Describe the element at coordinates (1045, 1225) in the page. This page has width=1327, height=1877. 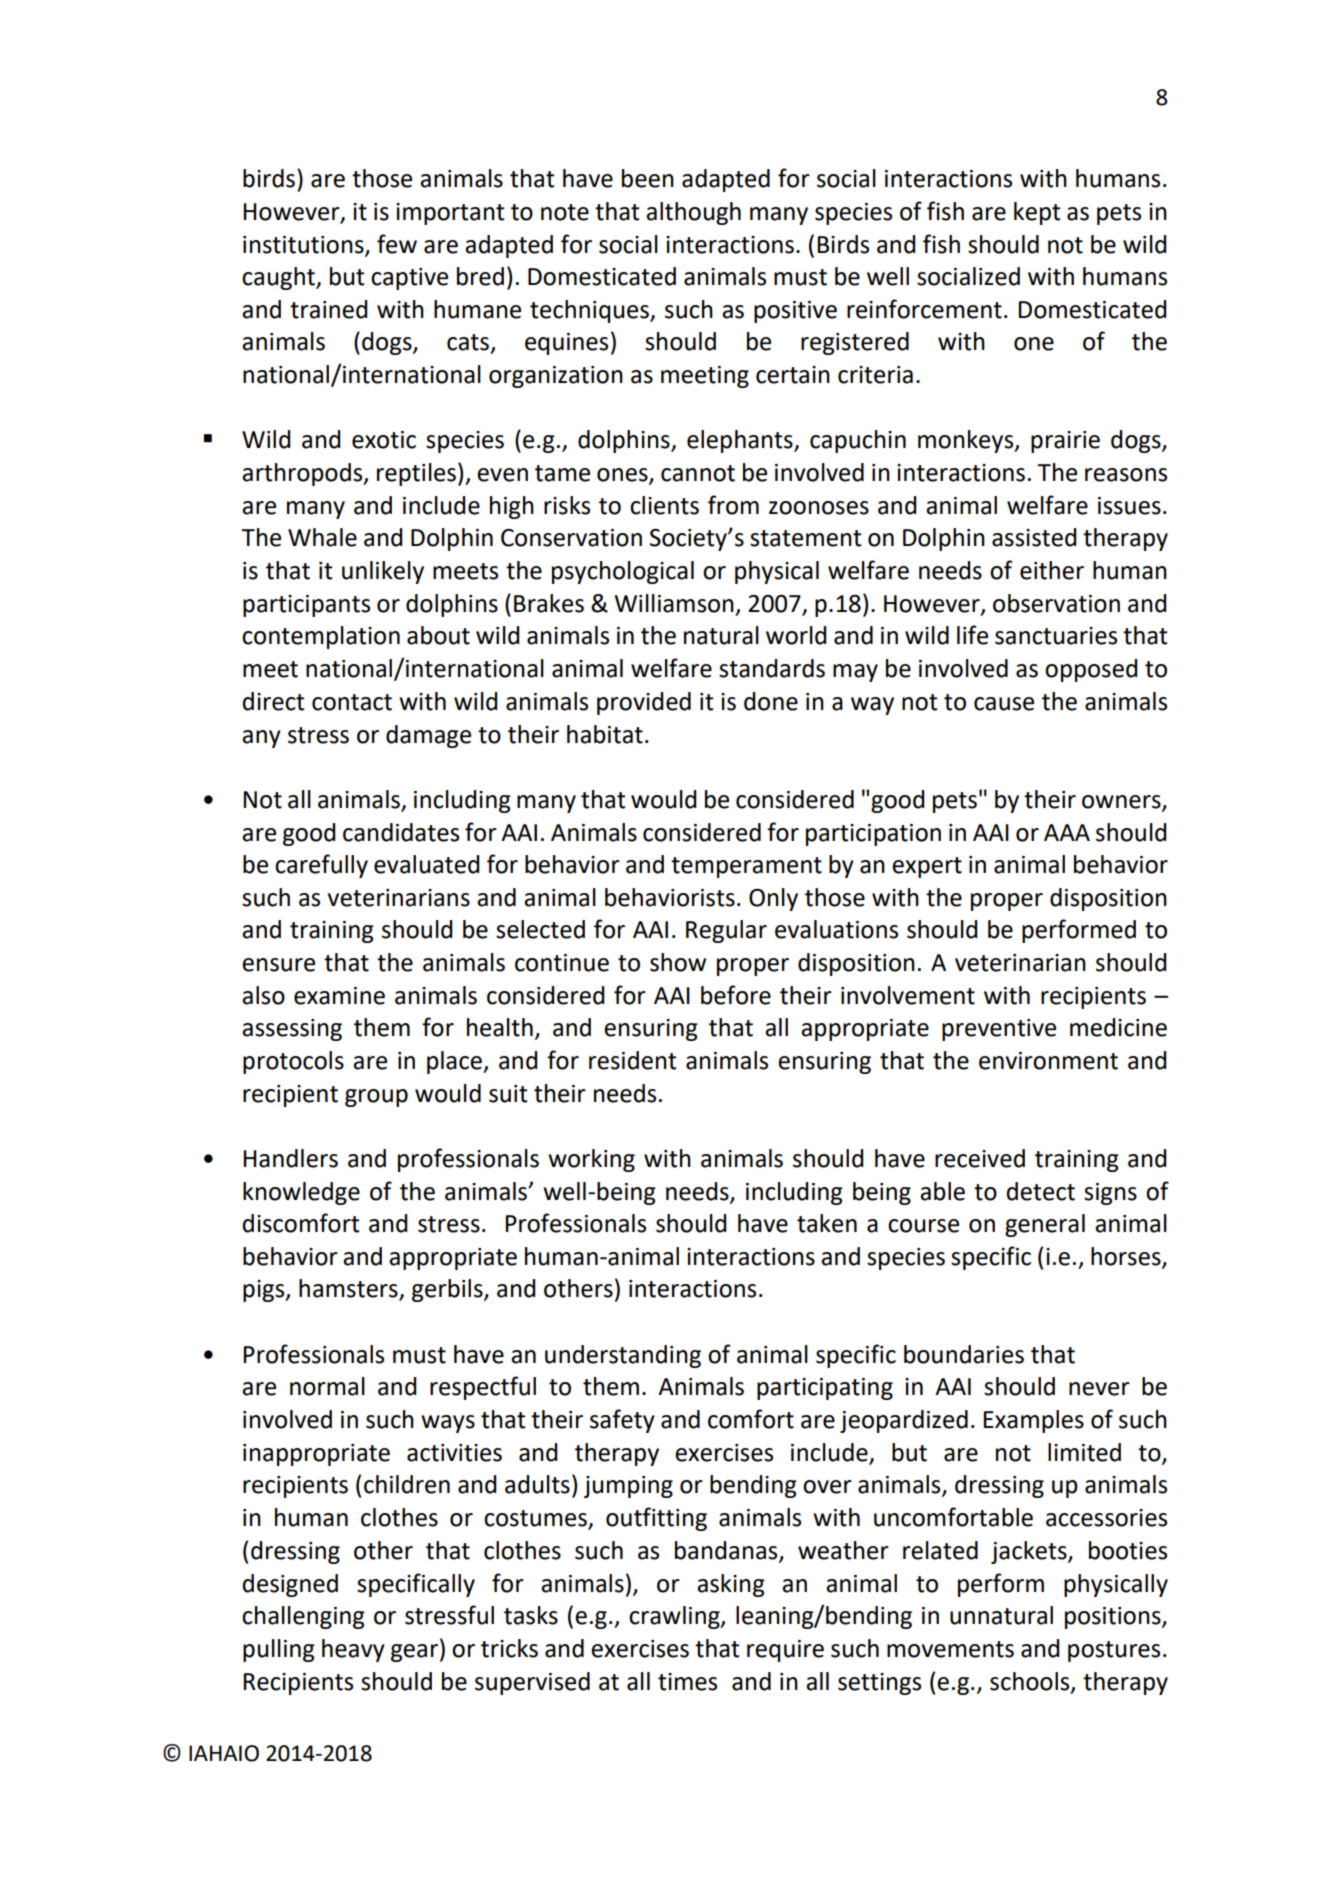
I see `general` at that location.
